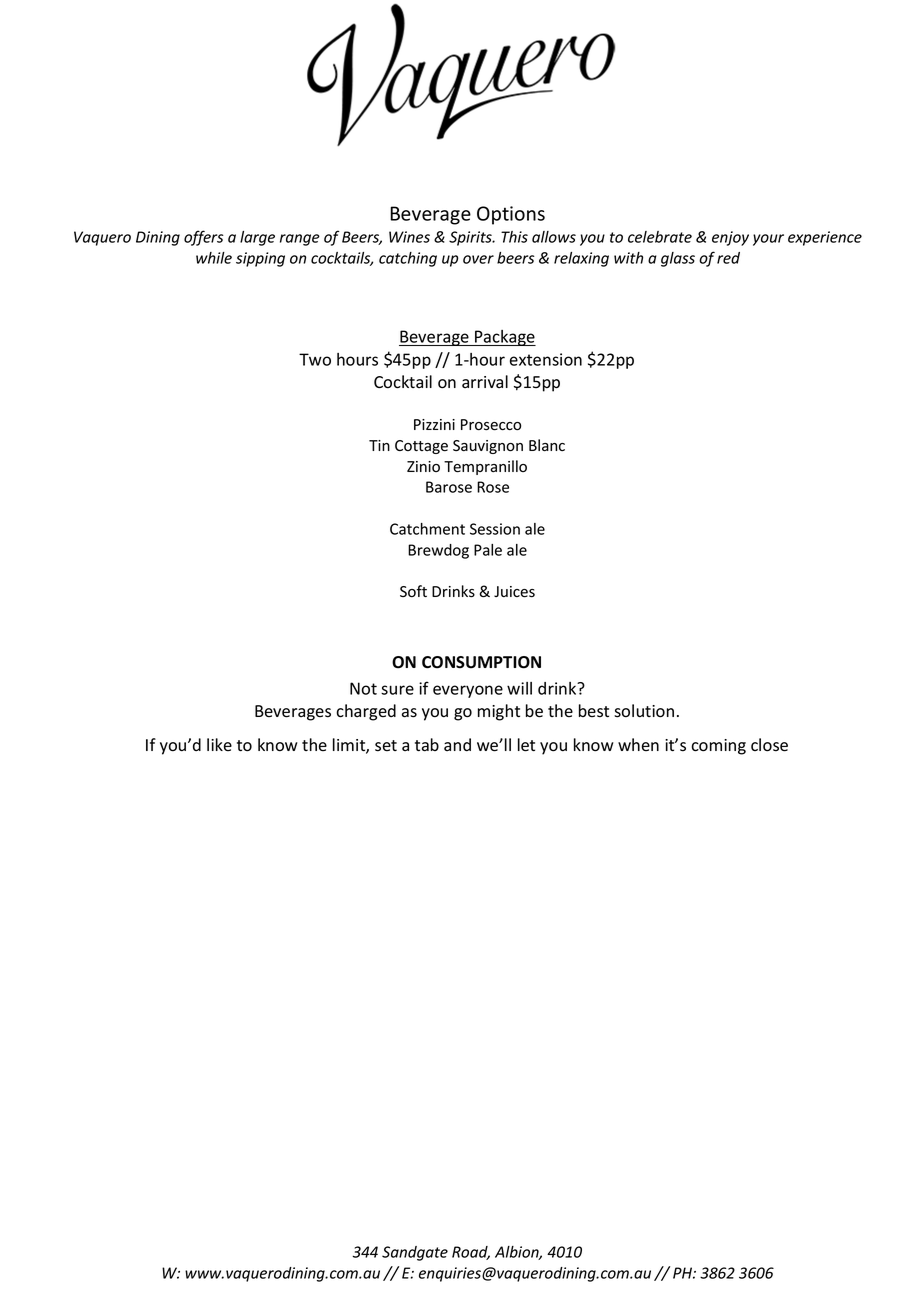  What do you see at coordinates (644, 711) in the screenshot?
I see `solution` at bounding box center [644, 711].
